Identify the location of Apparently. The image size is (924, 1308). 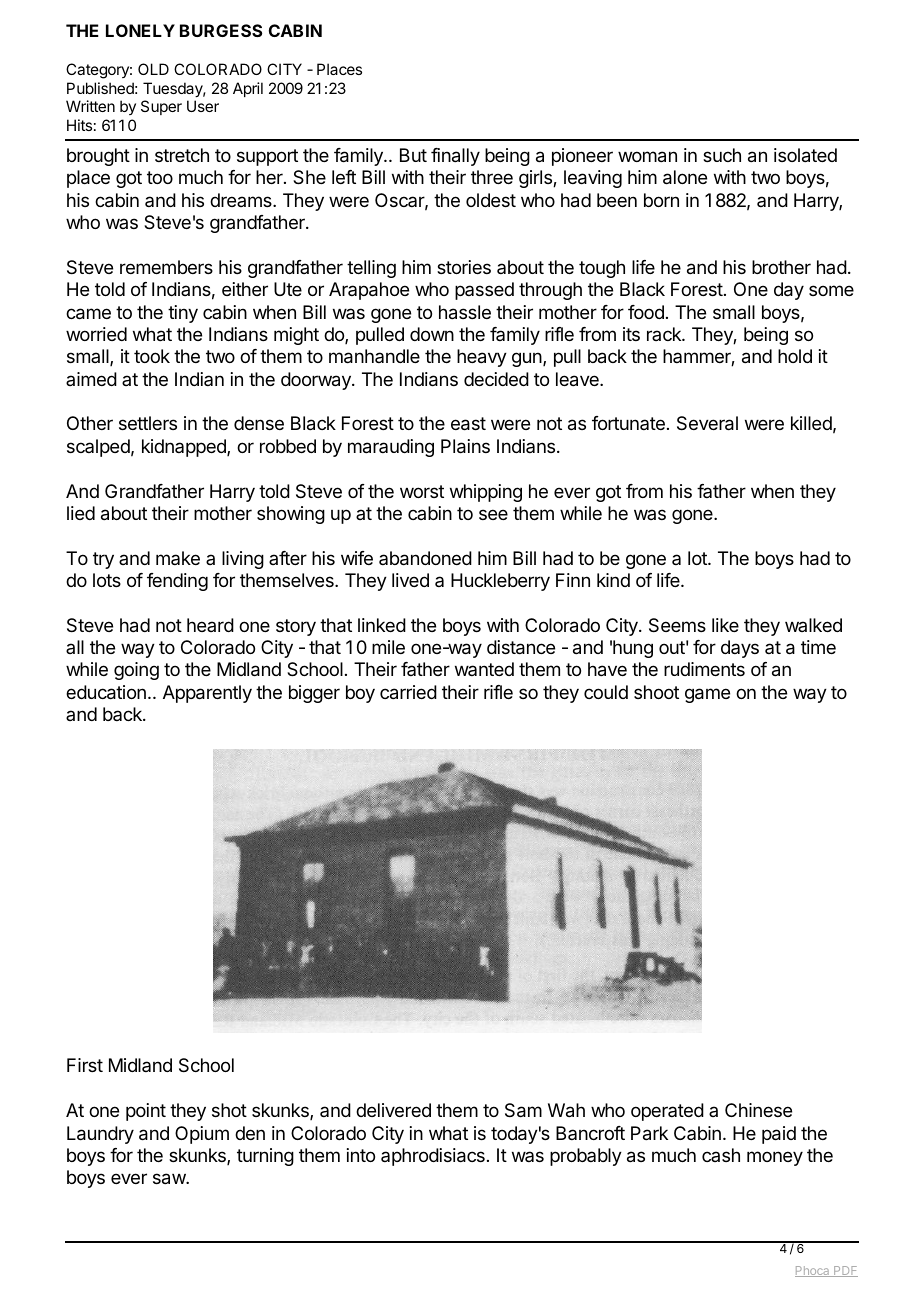
(207, 694).
